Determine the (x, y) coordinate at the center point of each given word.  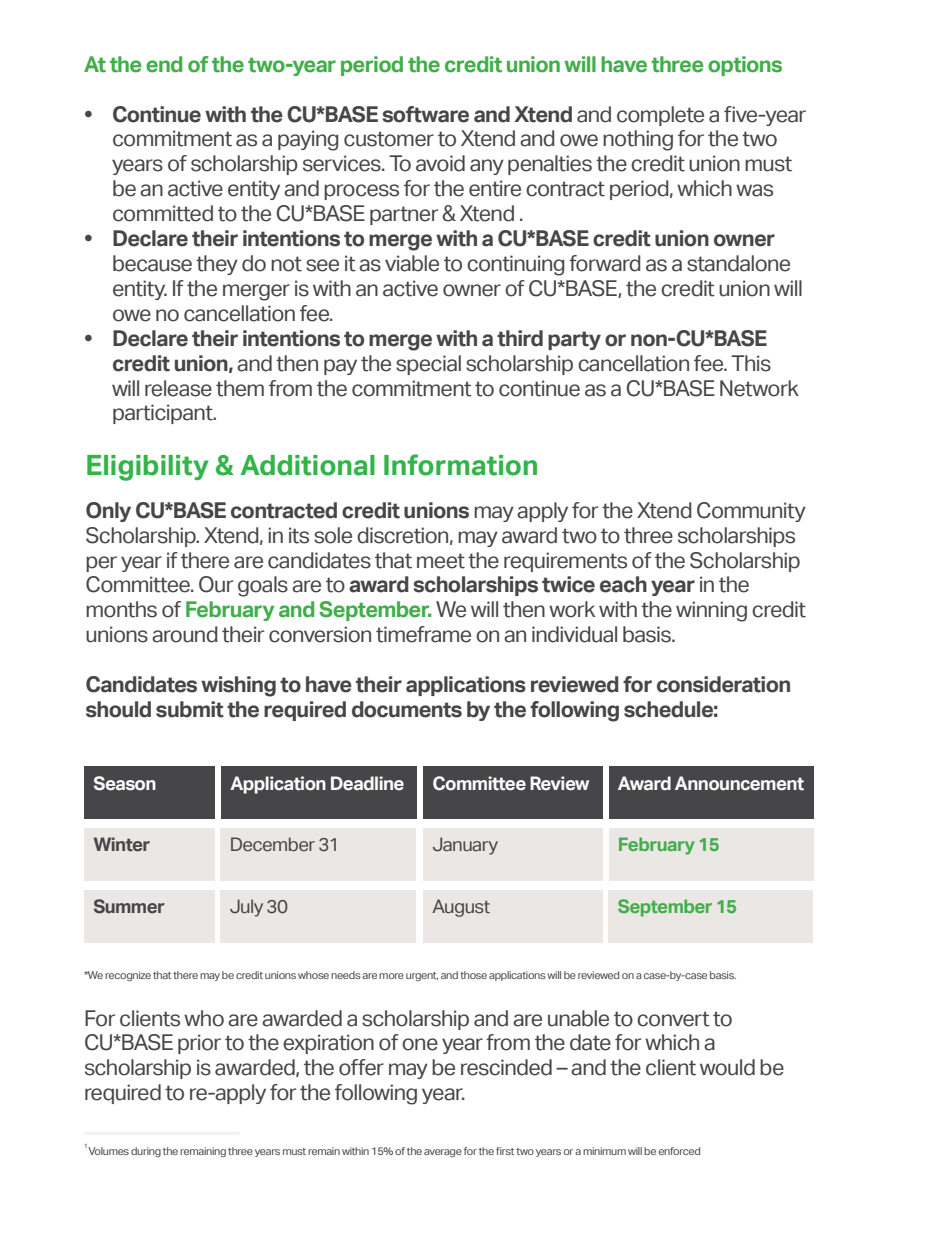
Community (751, 512)
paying (308, 140)
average (443, 1153)
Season (125, 783)
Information (460, 465)
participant (164, 414)
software (425, 114)
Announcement (739, 783)
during (146, 1152)
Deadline (367, 783)
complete (660, 116)
